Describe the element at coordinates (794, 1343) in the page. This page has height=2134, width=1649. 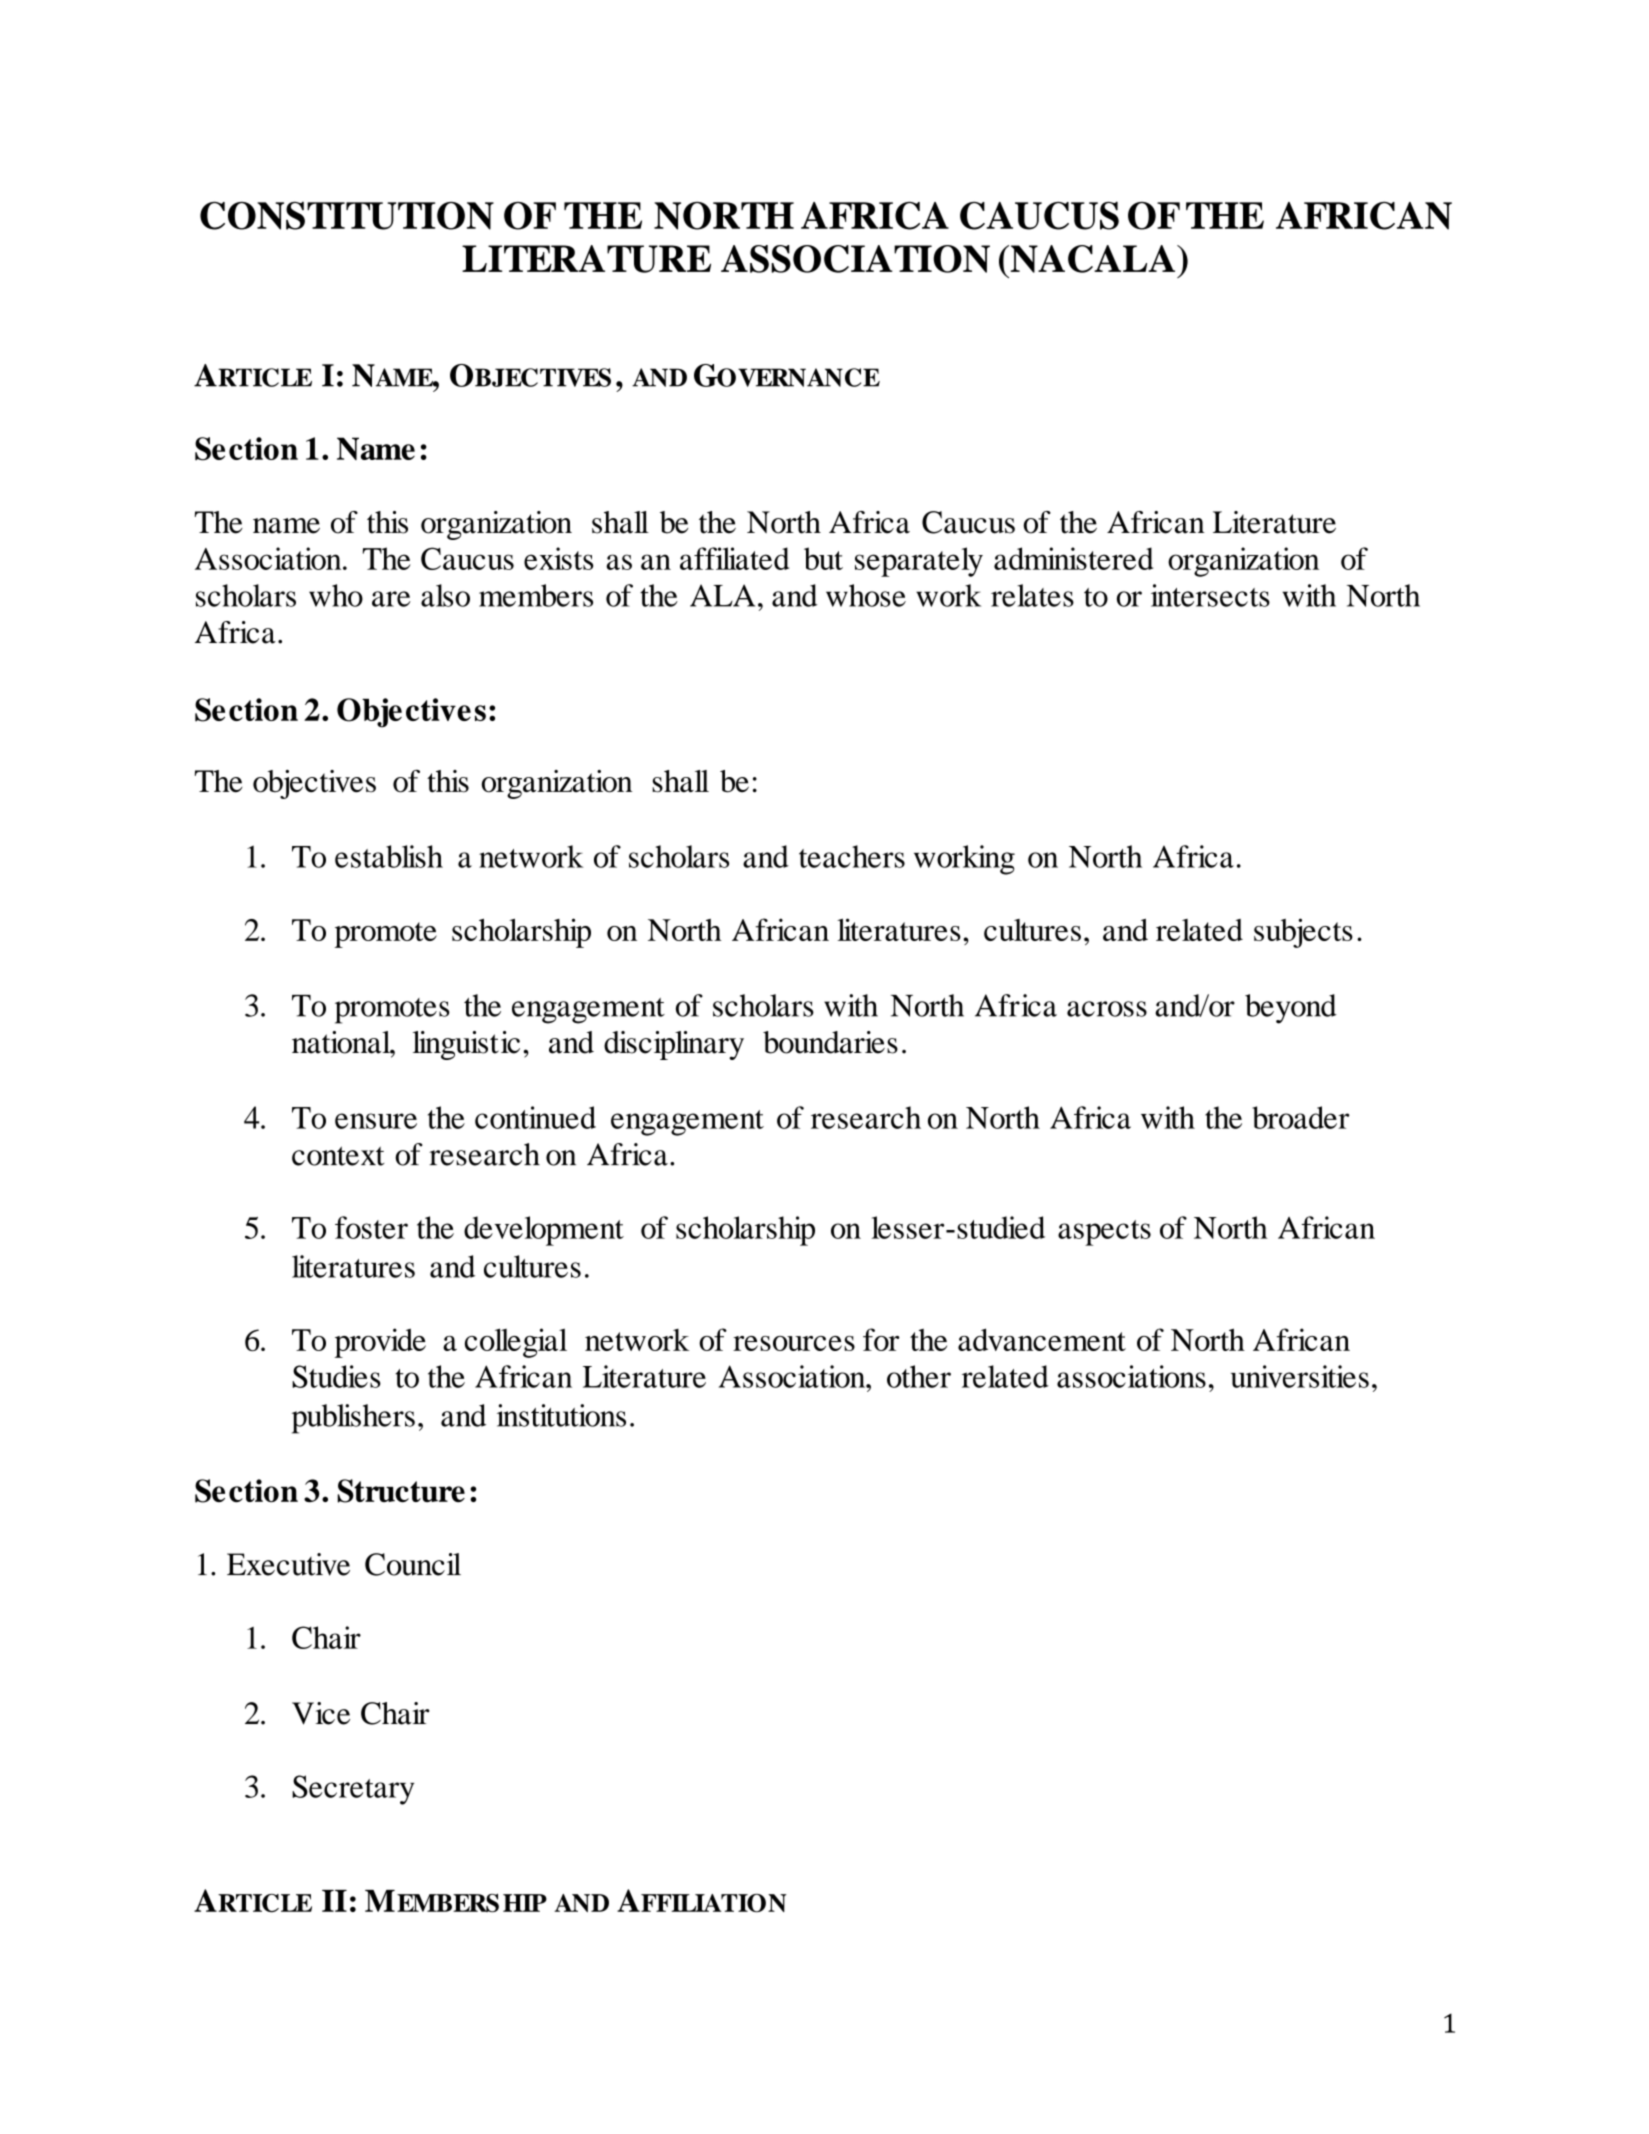
I see `resources` at that location.
